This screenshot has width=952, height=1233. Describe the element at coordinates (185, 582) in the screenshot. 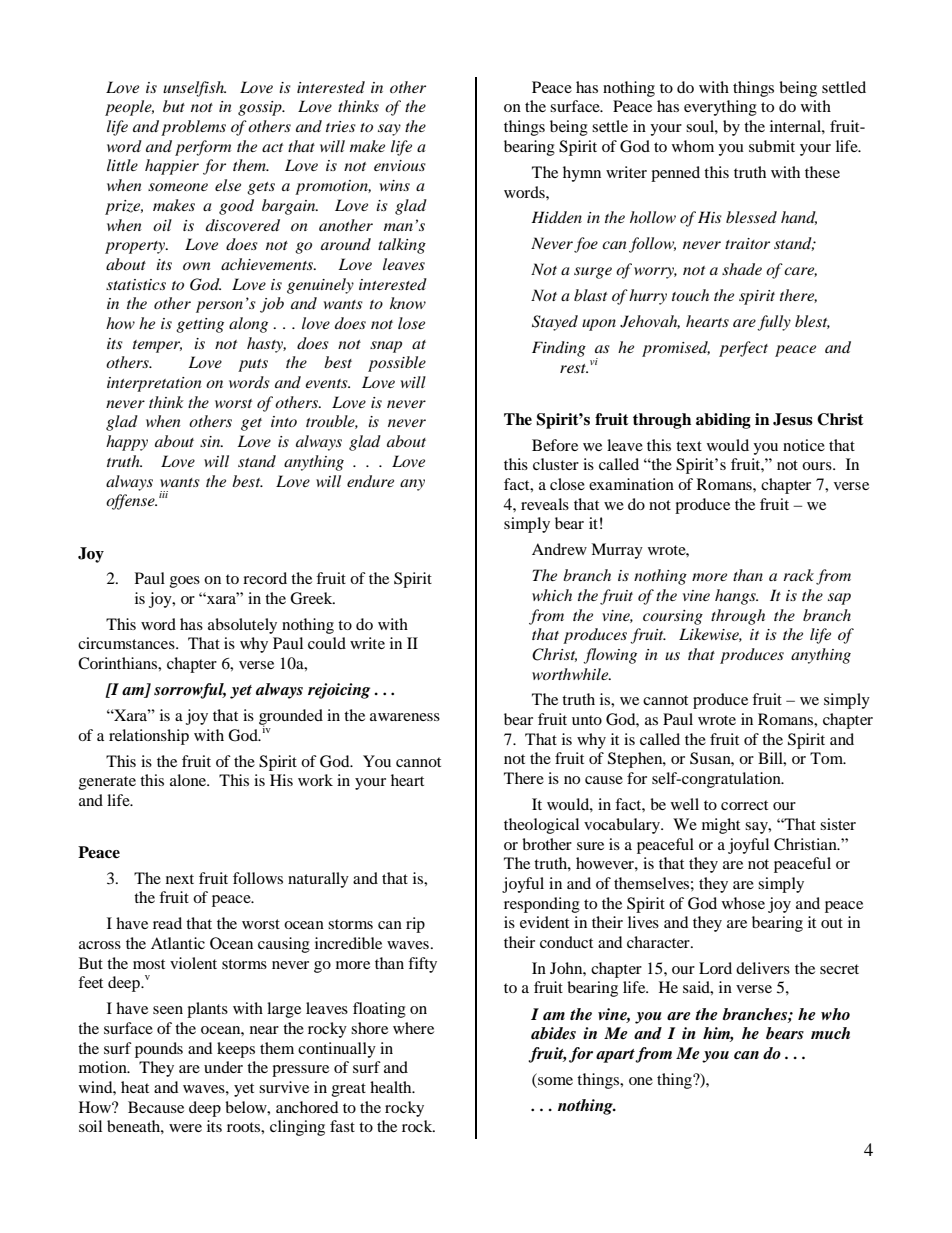

I see `goes` at that location.
